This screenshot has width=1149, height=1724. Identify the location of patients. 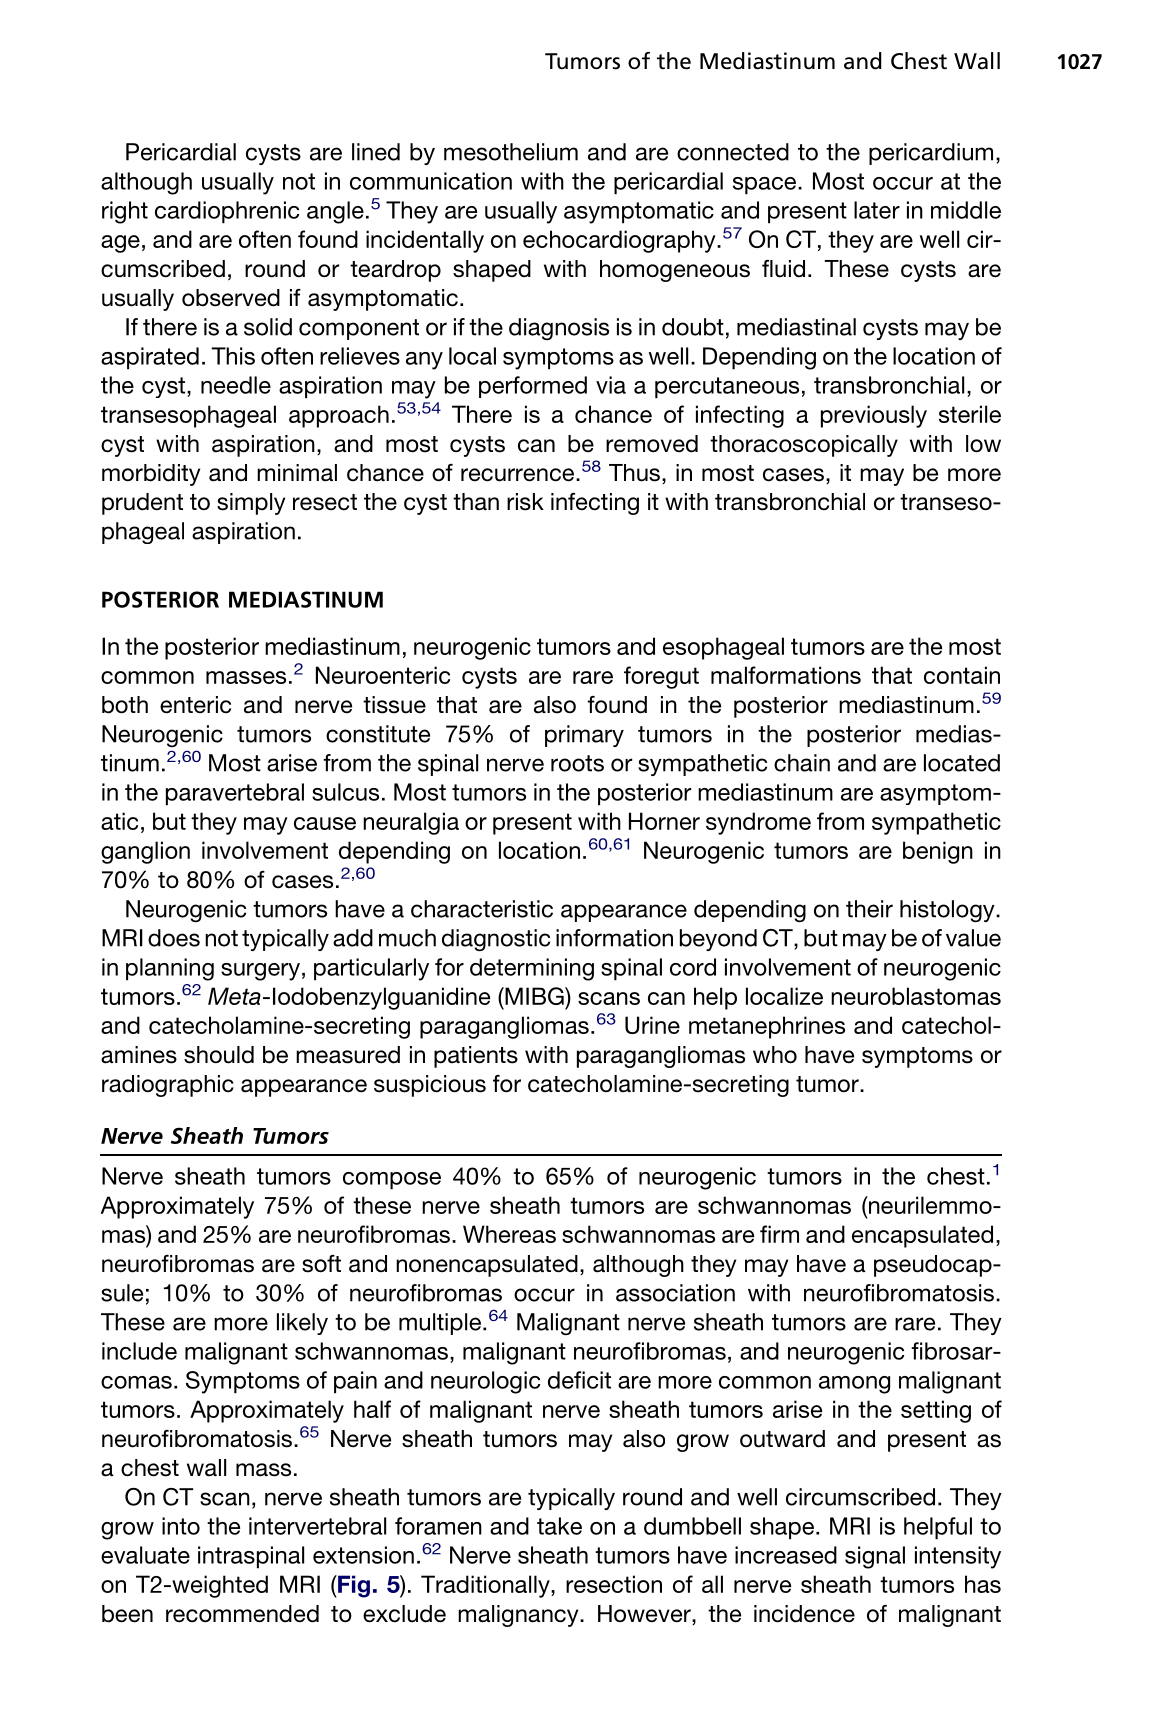
(476, 1057).
